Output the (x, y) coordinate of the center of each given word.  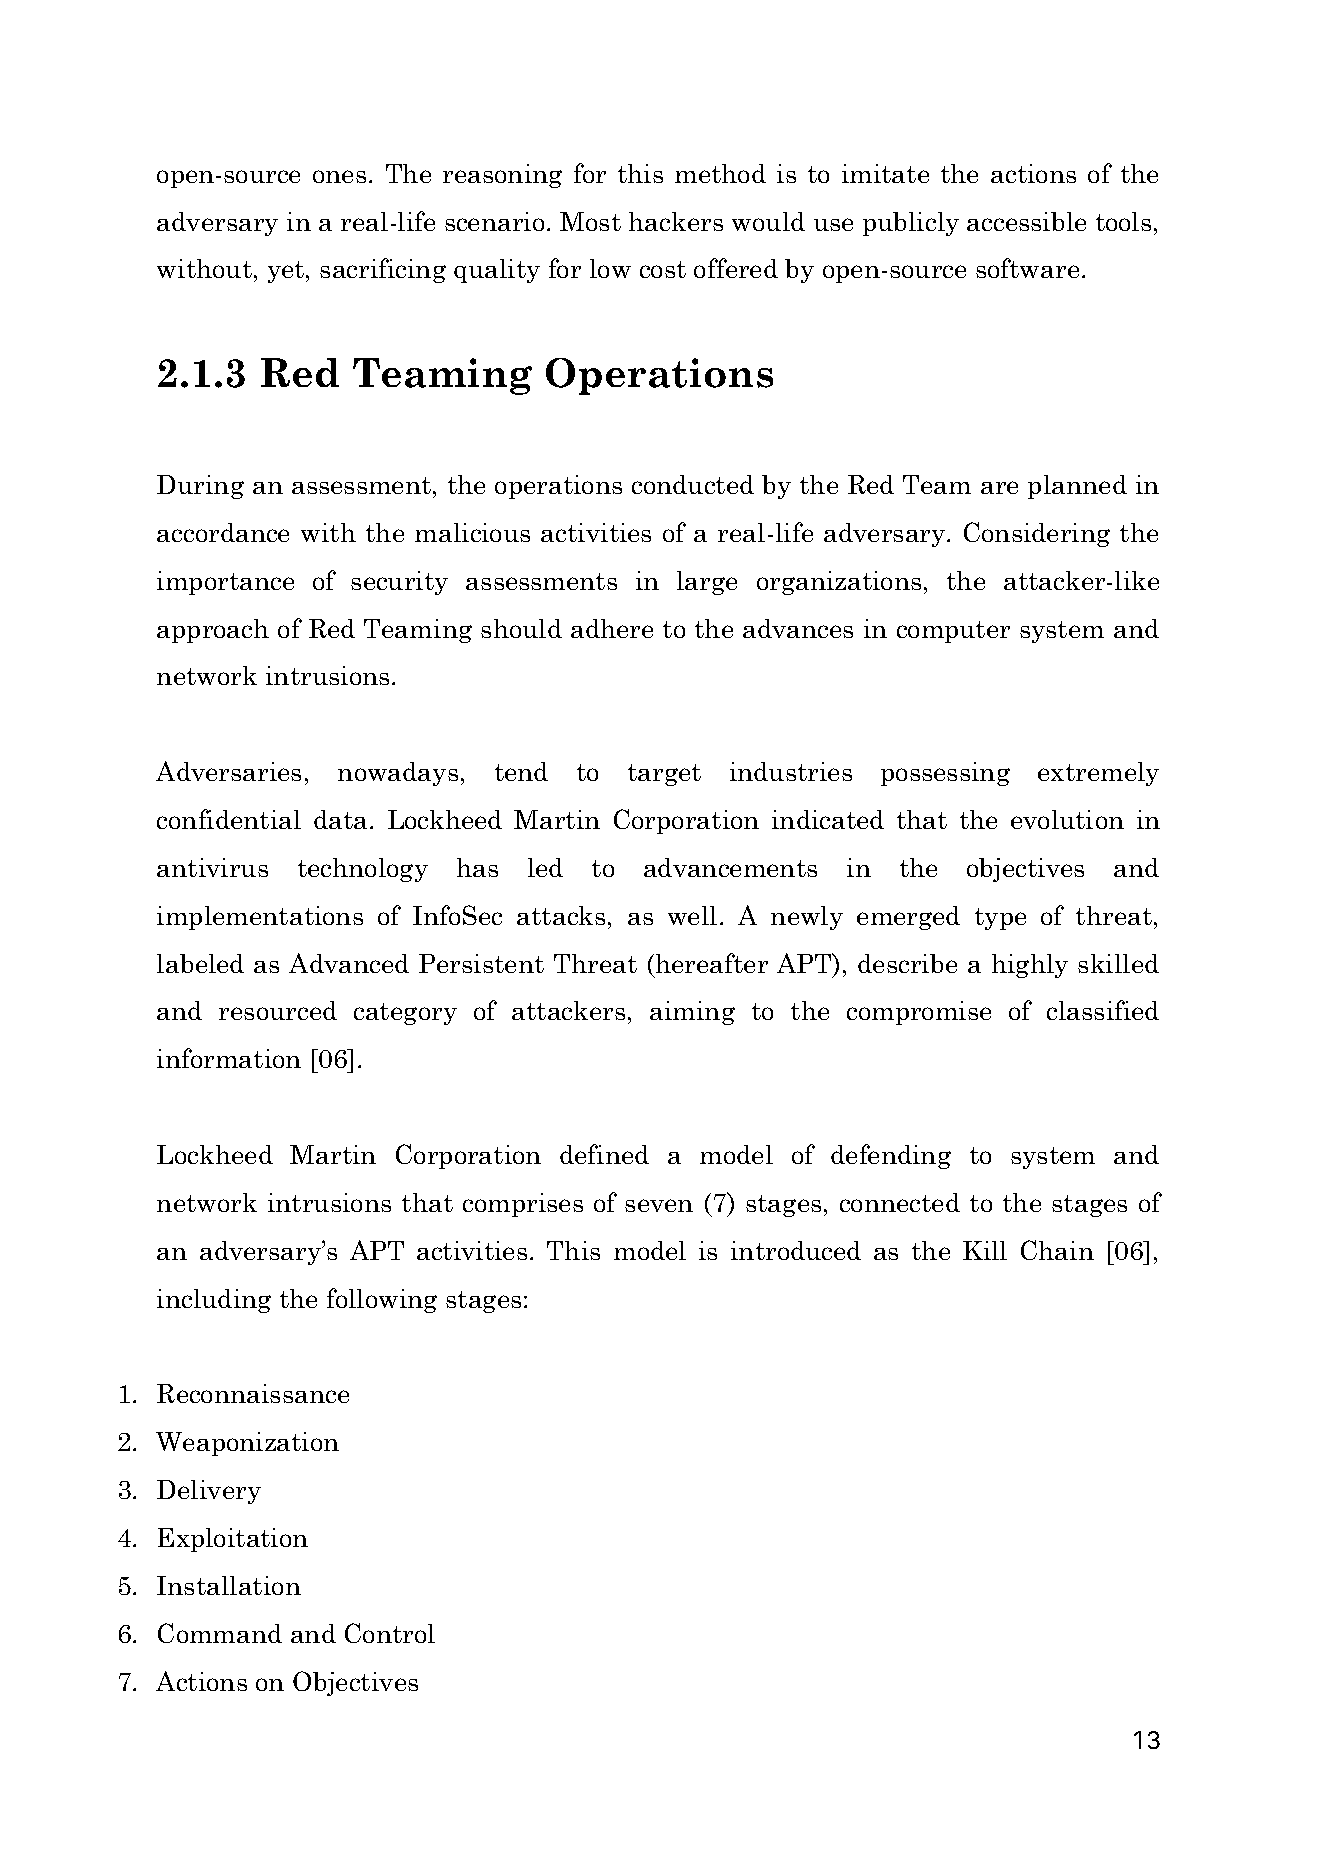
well (692, 915)
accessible (1026, 221)
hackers (676, 221)
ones (339, 176)
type (1000, 919)
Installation (229, 1585)
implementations (260, 918)
